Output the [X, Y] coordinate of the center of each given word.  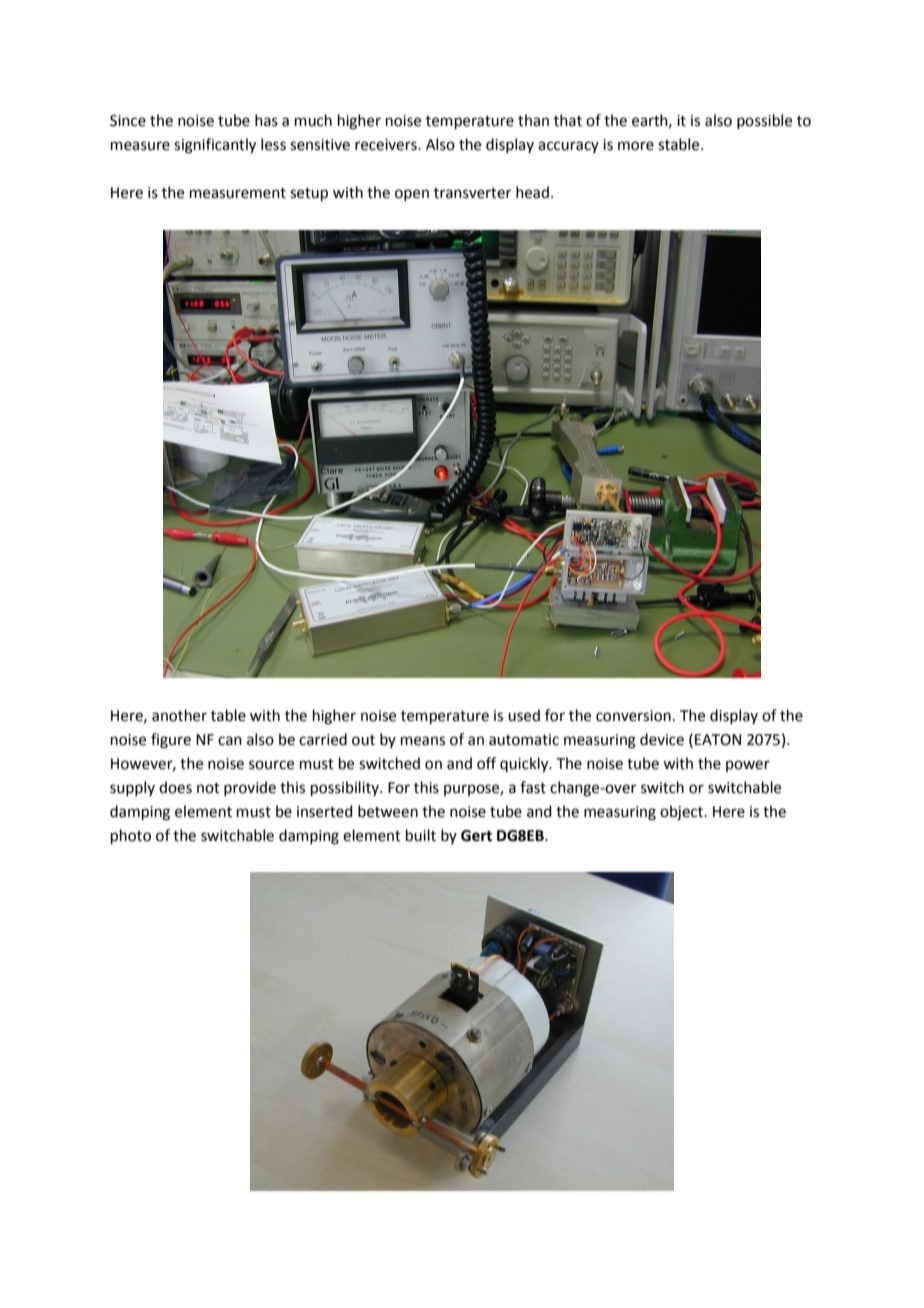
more [636, 146]
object [683, 813]
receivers [387, 145]
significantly [215, 146]
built [421, 835]
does [175, 787]
